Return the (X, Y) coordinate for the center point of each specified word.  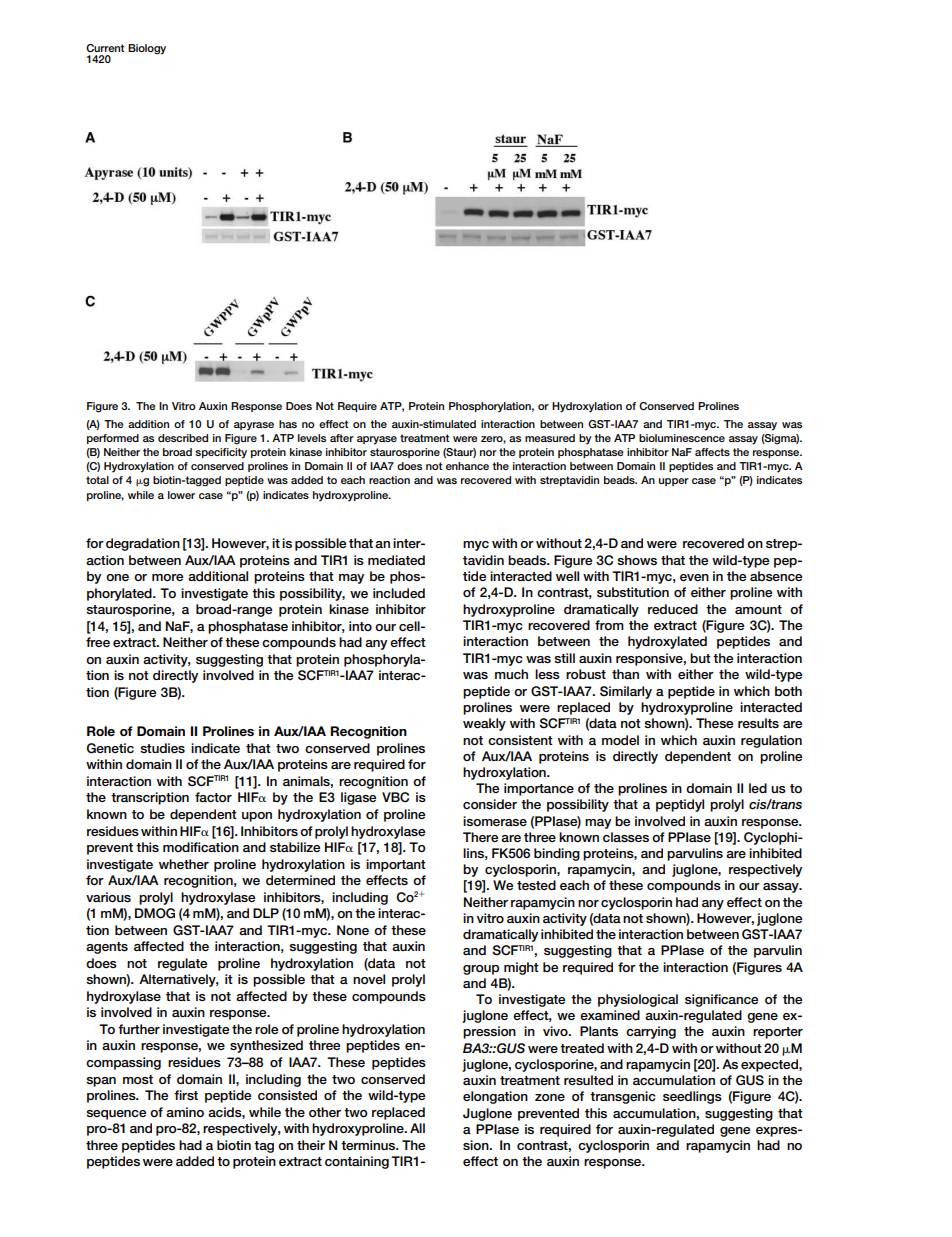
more (167, 577)
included (399, 593)
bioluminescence (682, 438)
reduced (673, 609)
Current (105, 48)
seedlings (692, 1097)
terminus (369, 1145)
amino (185, 1112)
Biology (147, 49)
